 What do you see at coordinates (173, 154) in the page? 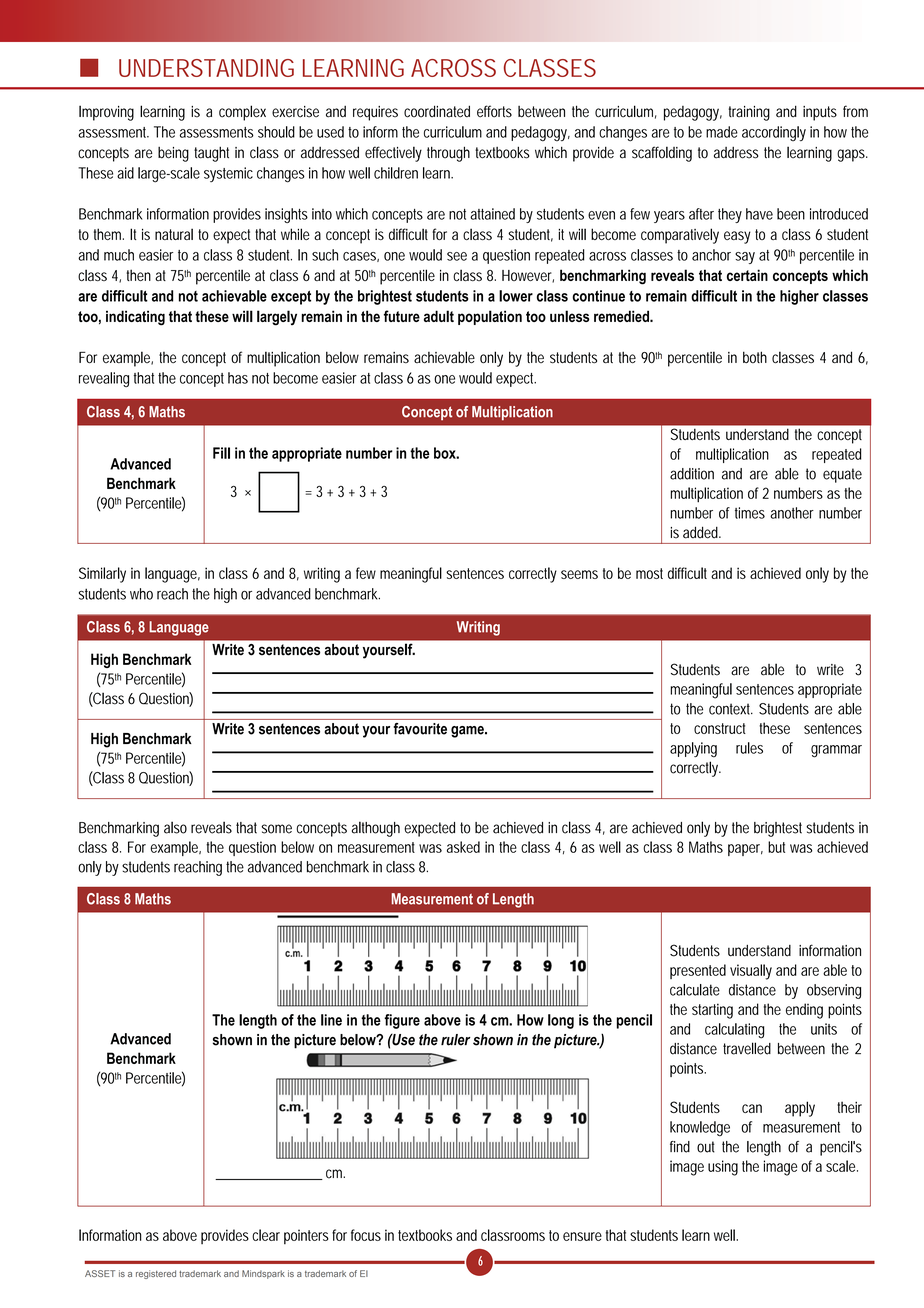
I see `being` at bounding box center [173, 154].
